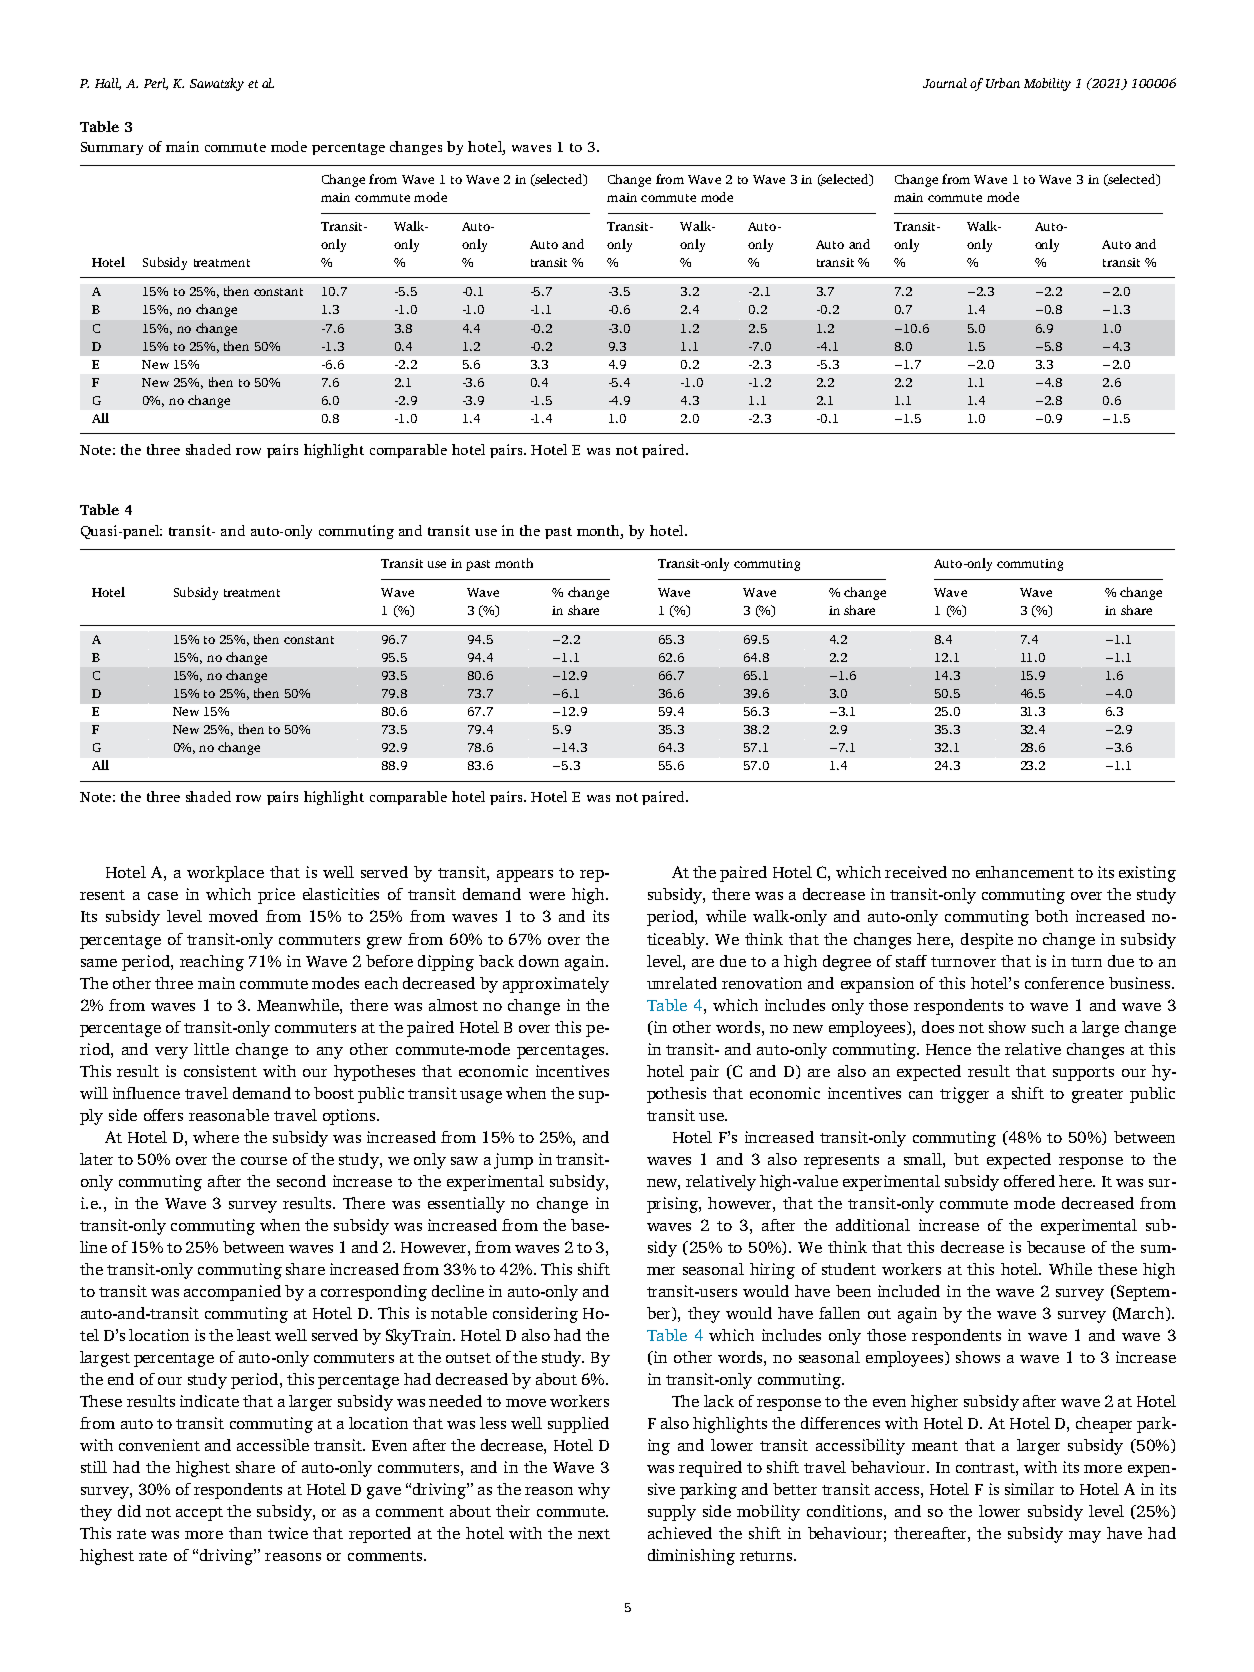 Image resolution: width=1254 pixels, height=1672 pixels. What do you see at coordinates (594, 1534) in the screenshot?
I see `next` at bounding box center [594, 1534].
